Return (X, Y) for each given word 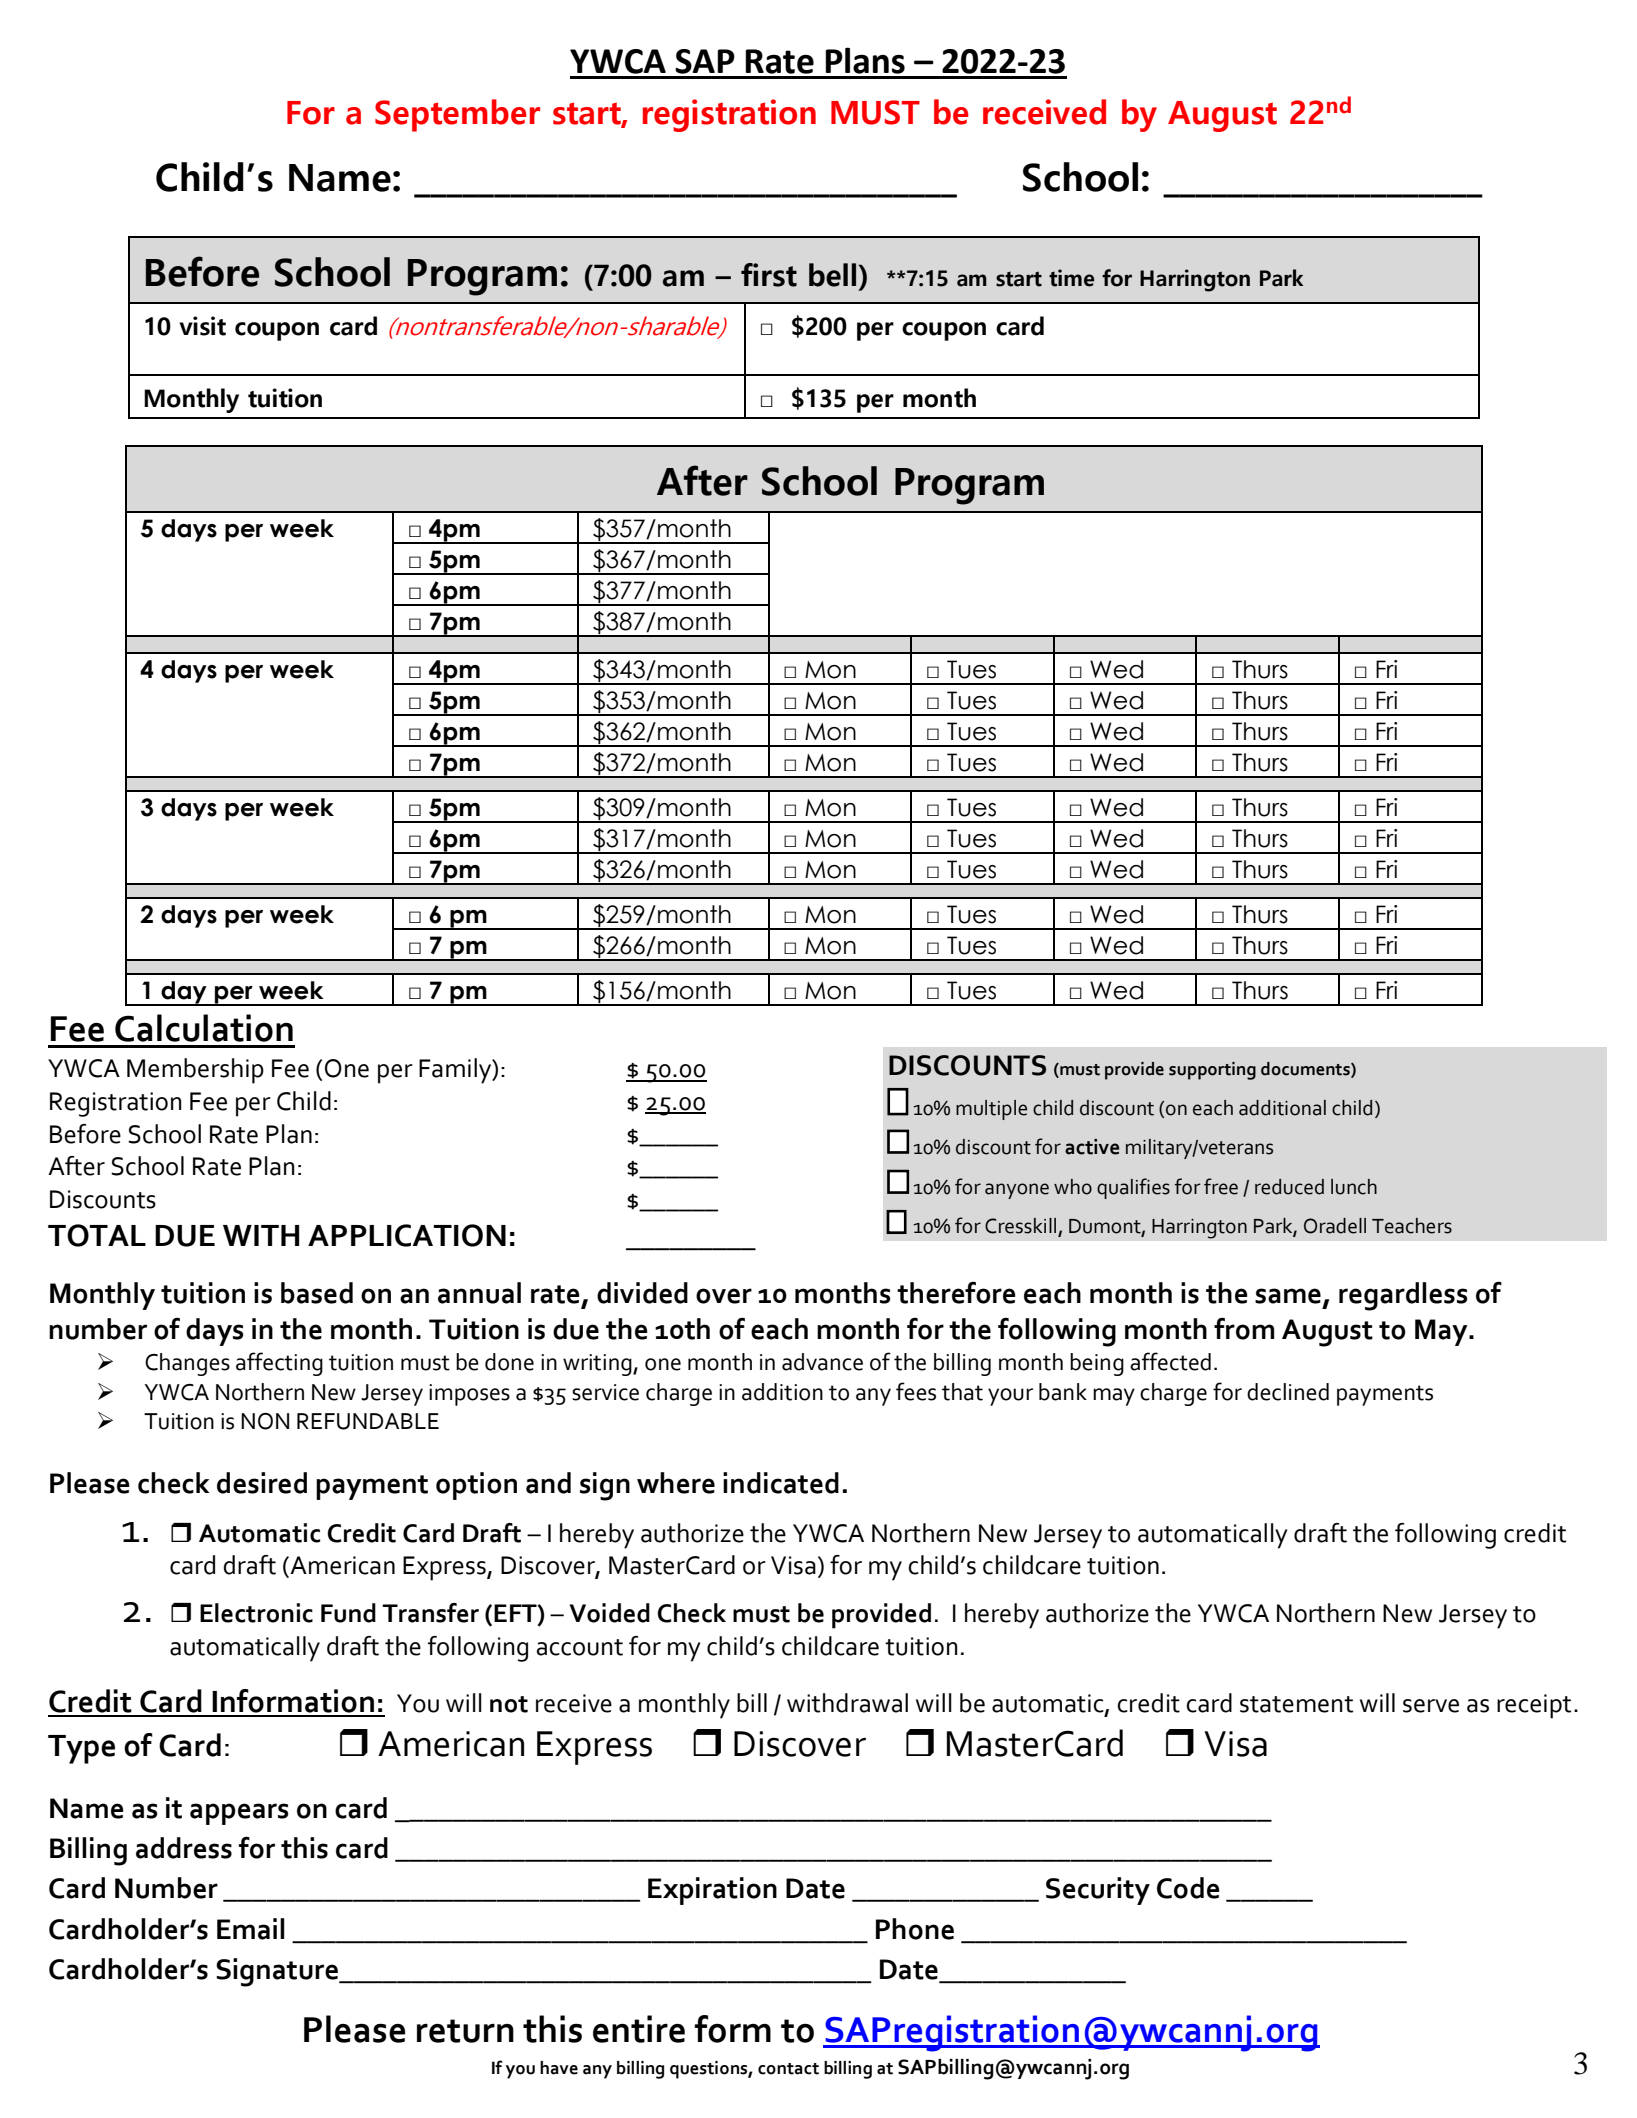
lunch (1354, 1187)
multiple (991, 1110)
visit (202, 326)
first (769, 275)
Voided (610, 1613)
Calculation (204, 1028)
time (1071, 278)
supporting (1212, 1071)
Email (251, 1929)
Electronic (256, 1613)
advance (822, 1362)
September (457, 115)
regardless (1403, 1296)
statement (1296, 1704)
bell (834, 275)
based (317, 1293)
